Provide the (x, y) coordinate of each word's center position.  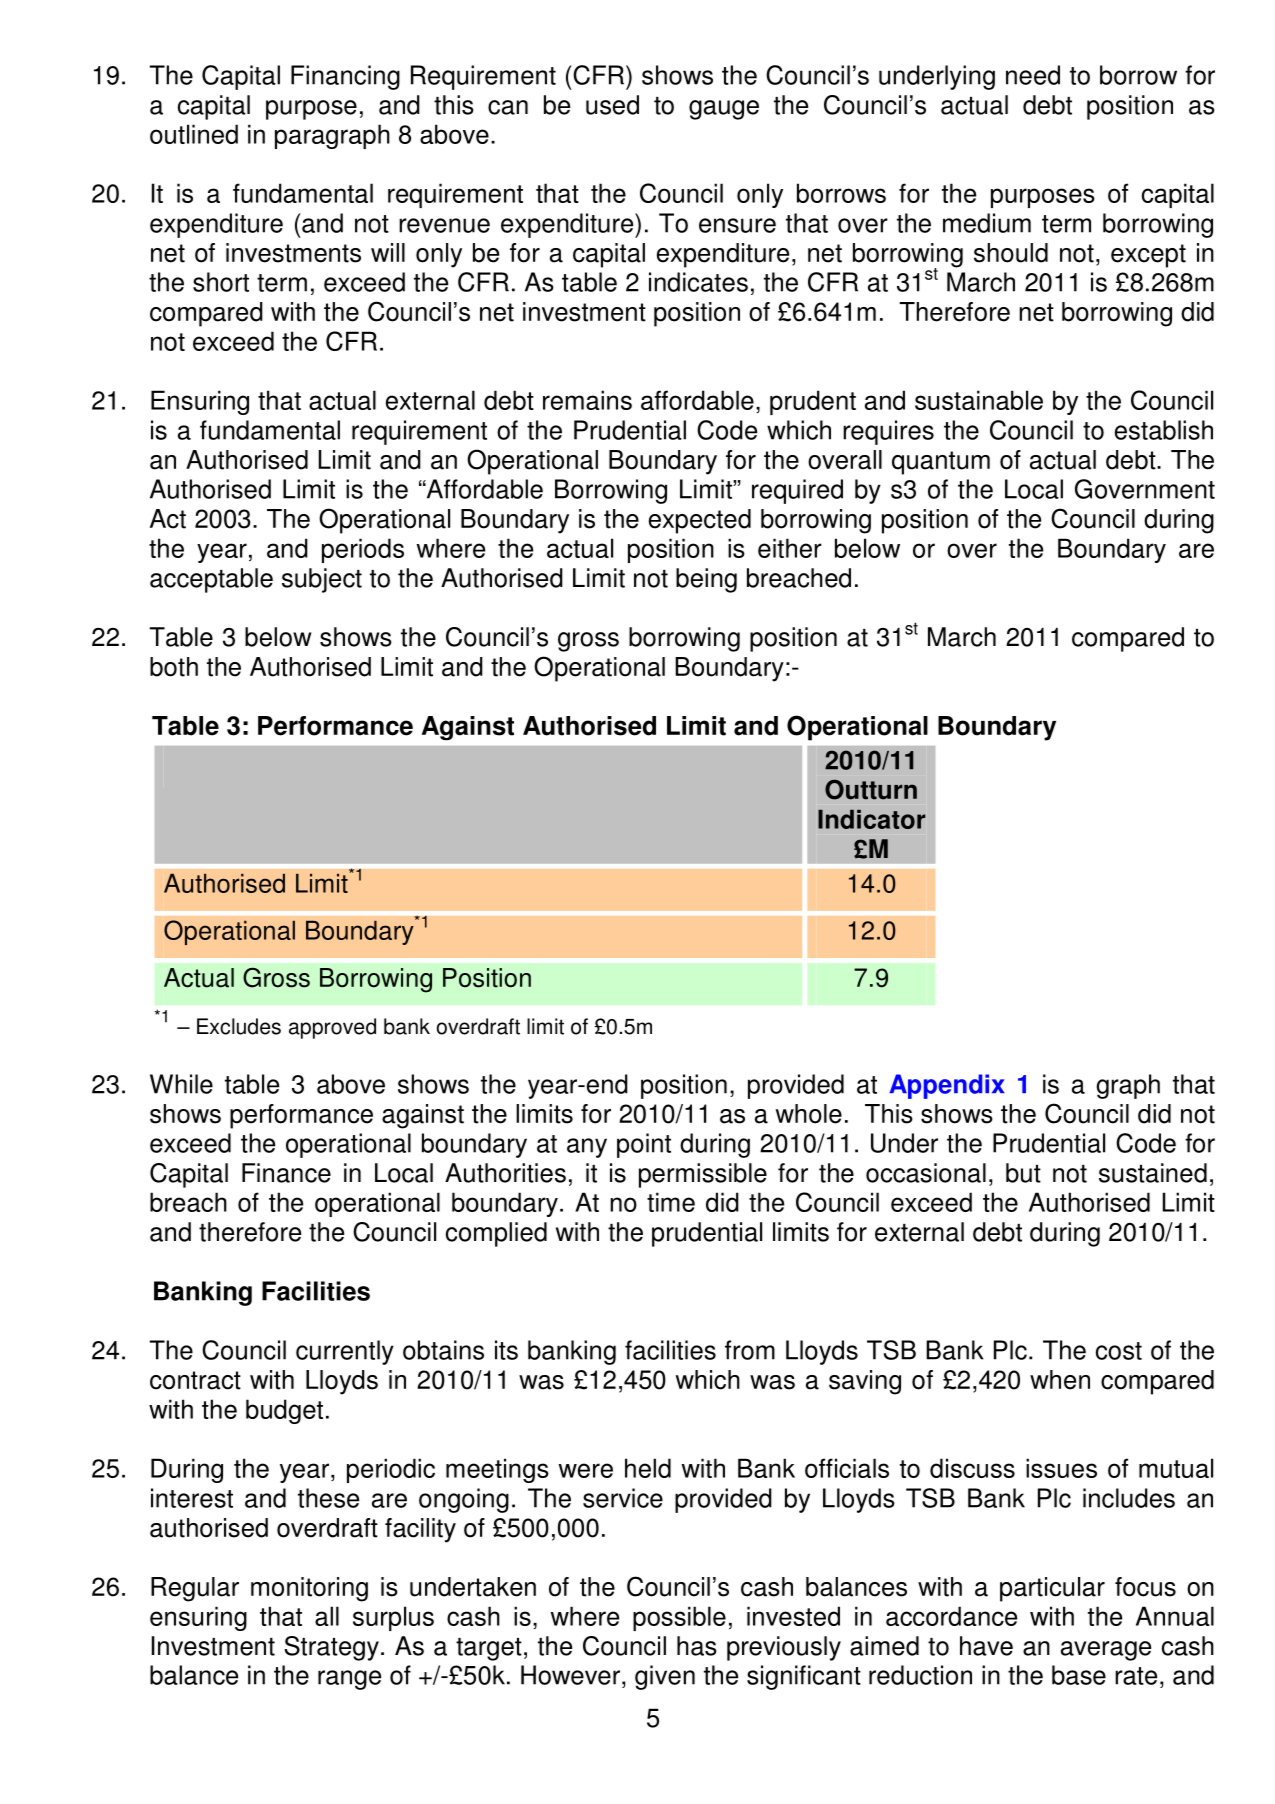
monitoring (309, 1589)
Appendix (946, 1086)
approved (332, 1028)
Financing (345, 77)
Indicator (872, 819)
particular (1052, 1589)
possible (679, 1618)
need (1033, 75)
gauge (724, 110)
